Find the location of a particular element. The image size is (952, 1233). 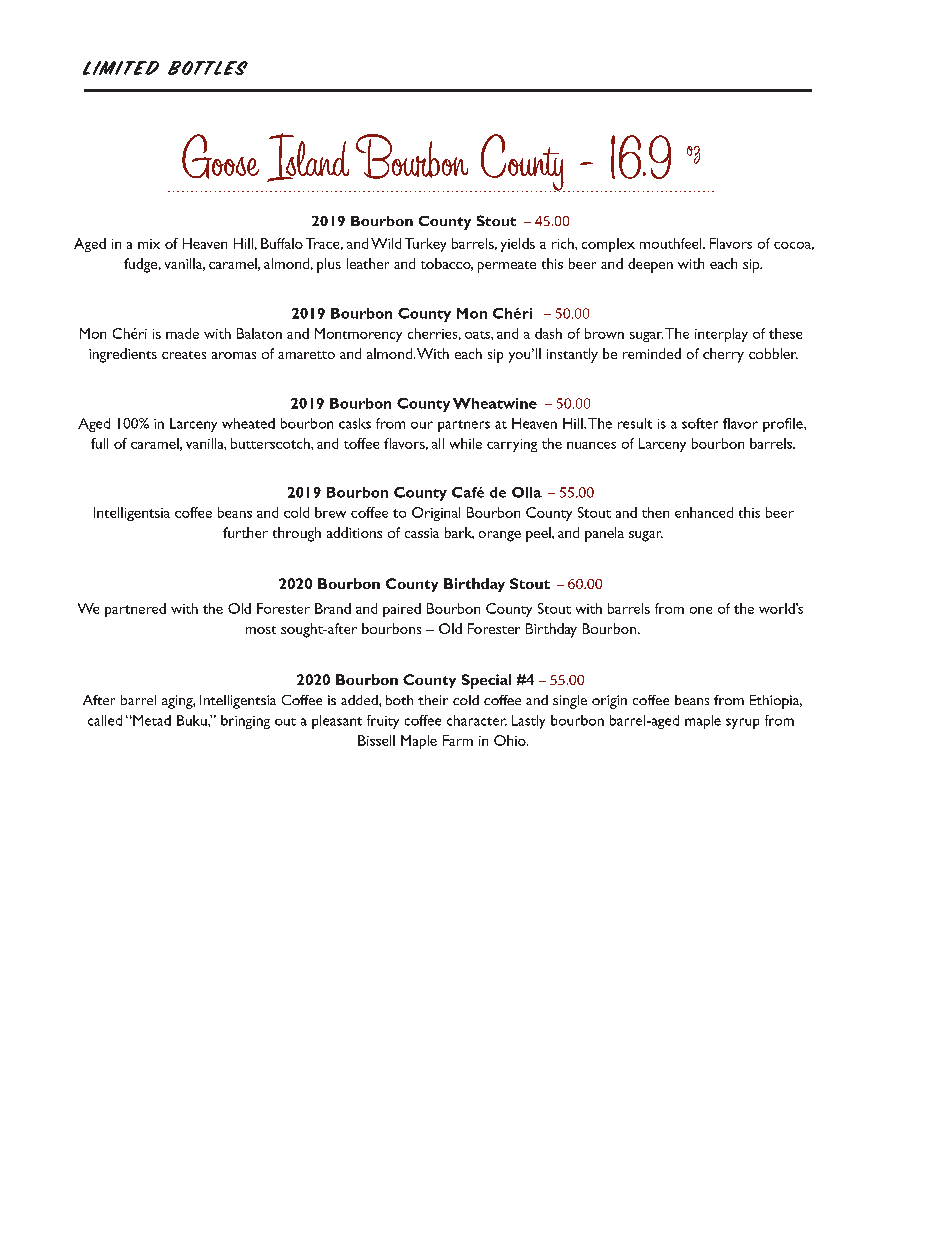

Ethiopia is located at coordinates (776, 702).
